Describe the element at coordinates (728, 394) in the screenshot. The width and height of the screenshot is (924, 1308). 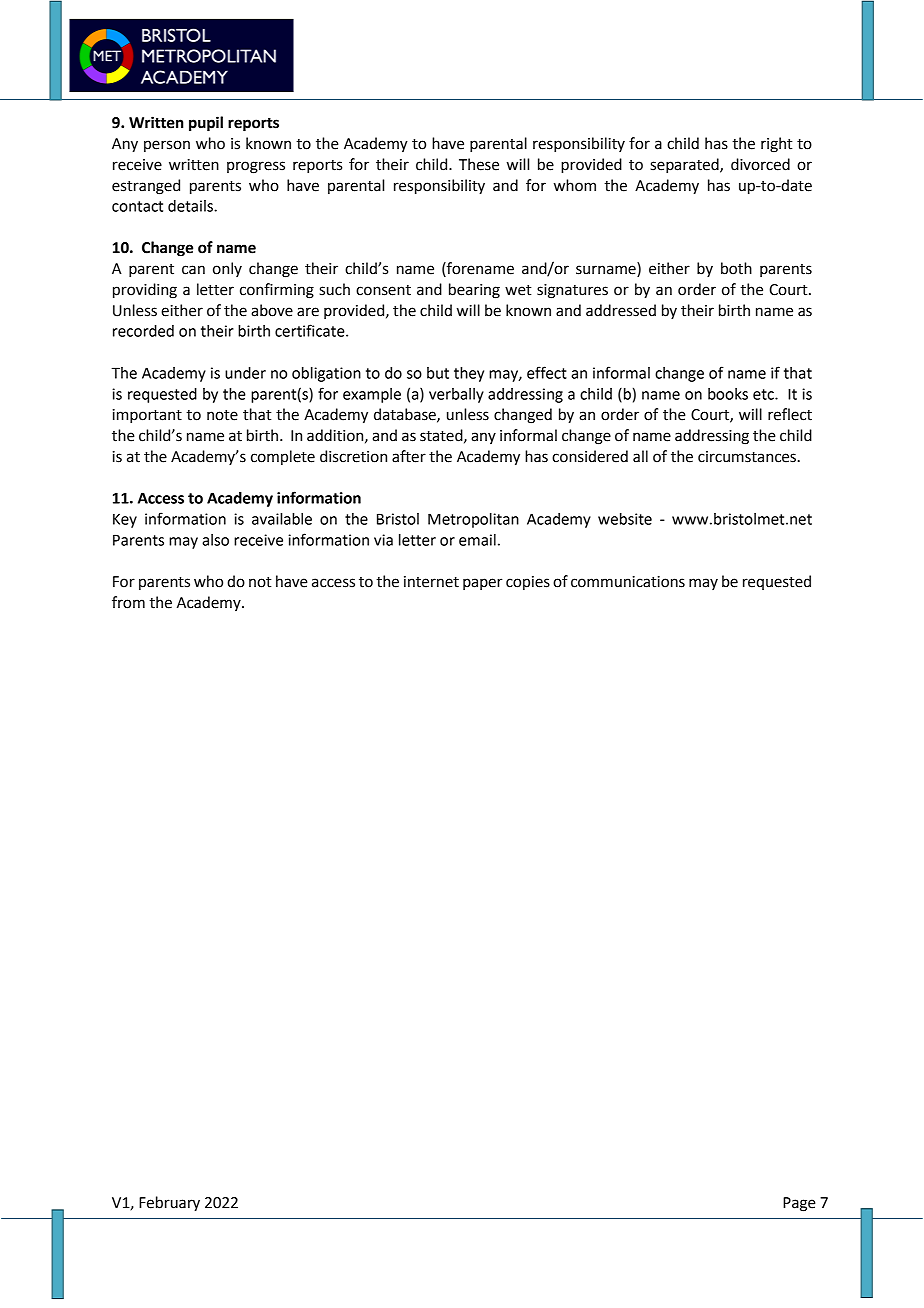
I see `books` at that location.
